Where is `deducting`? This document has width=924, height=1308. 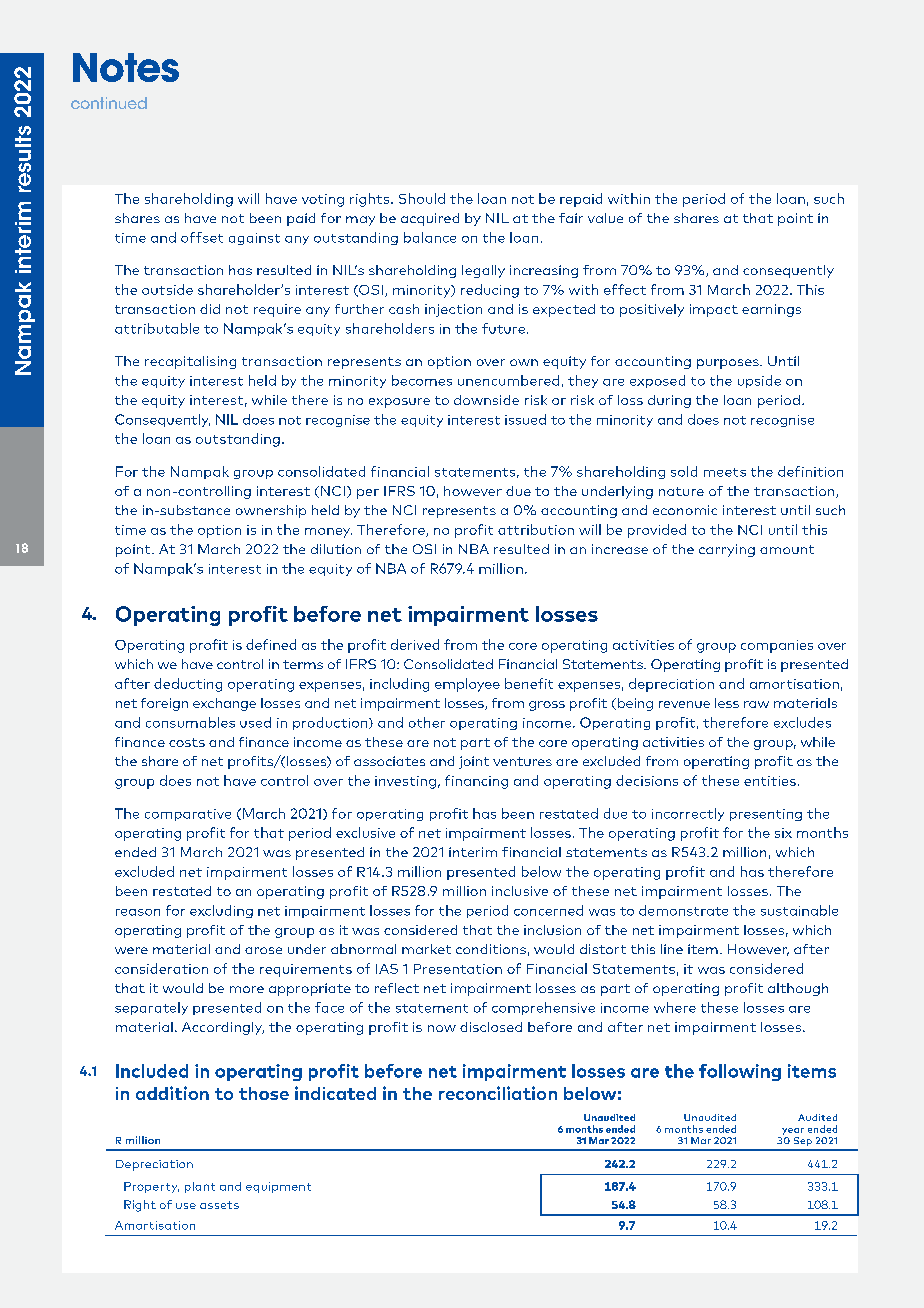 deducting is located at coordinates (188, 685).
